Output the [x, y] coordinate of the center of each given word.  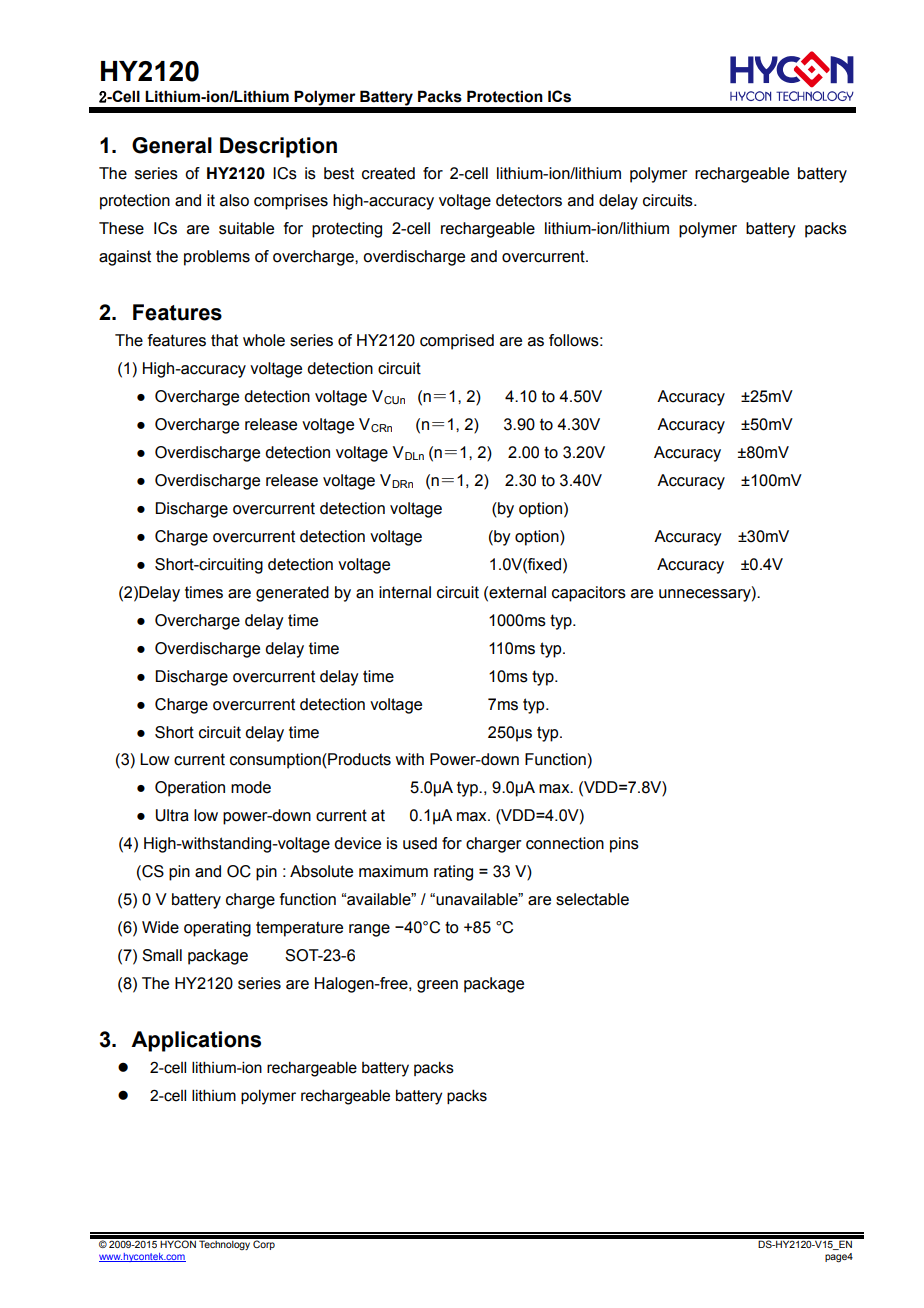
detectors [529, 200]
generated [292, 594]
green [437, 986]
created [388, 173]
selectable [592, 899]
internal [405, 592]
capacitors [589, 594]
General [172, 145]
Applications [196, 1041]
